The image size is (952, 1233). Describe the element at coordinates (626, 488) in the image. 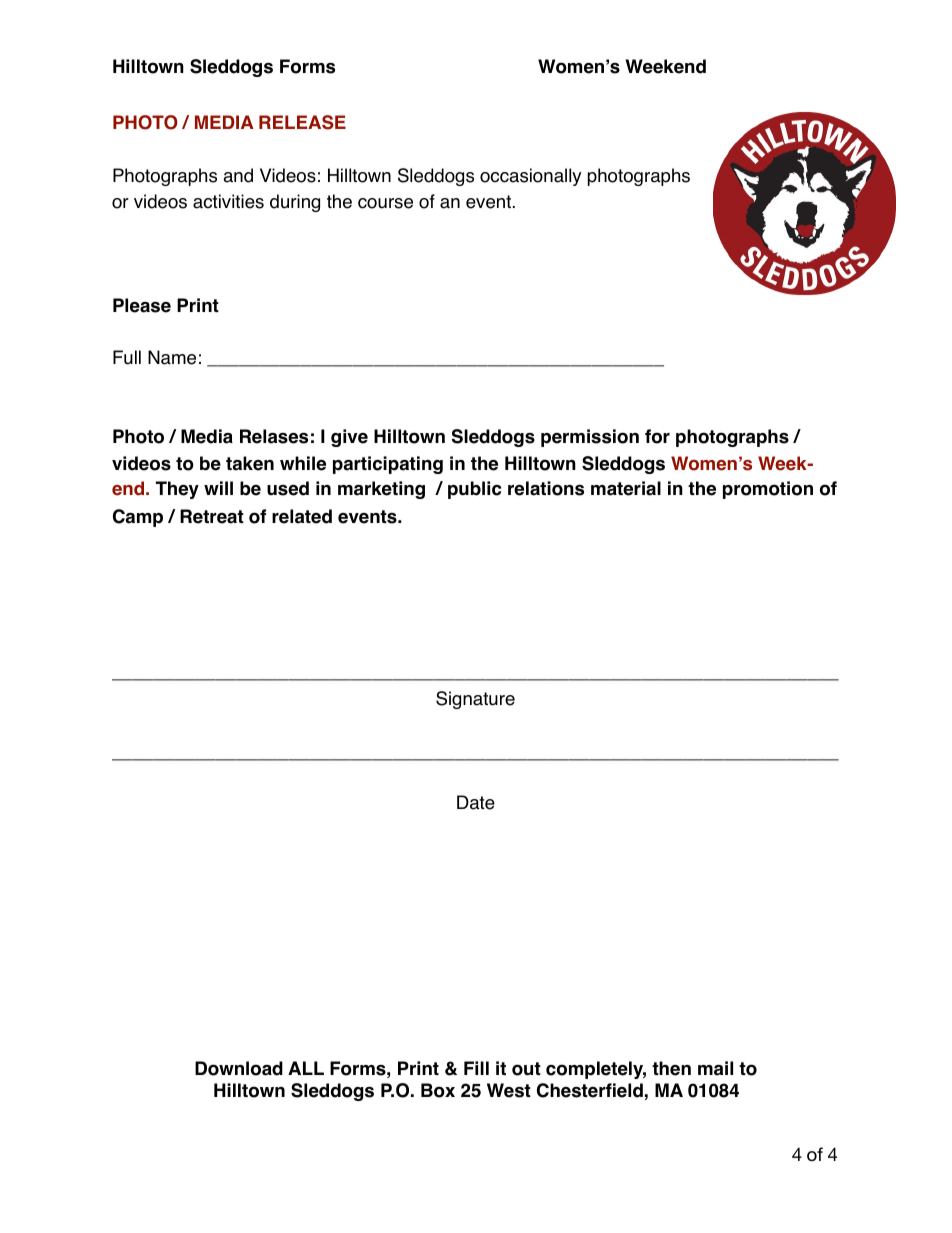

I see `material` at that location.
